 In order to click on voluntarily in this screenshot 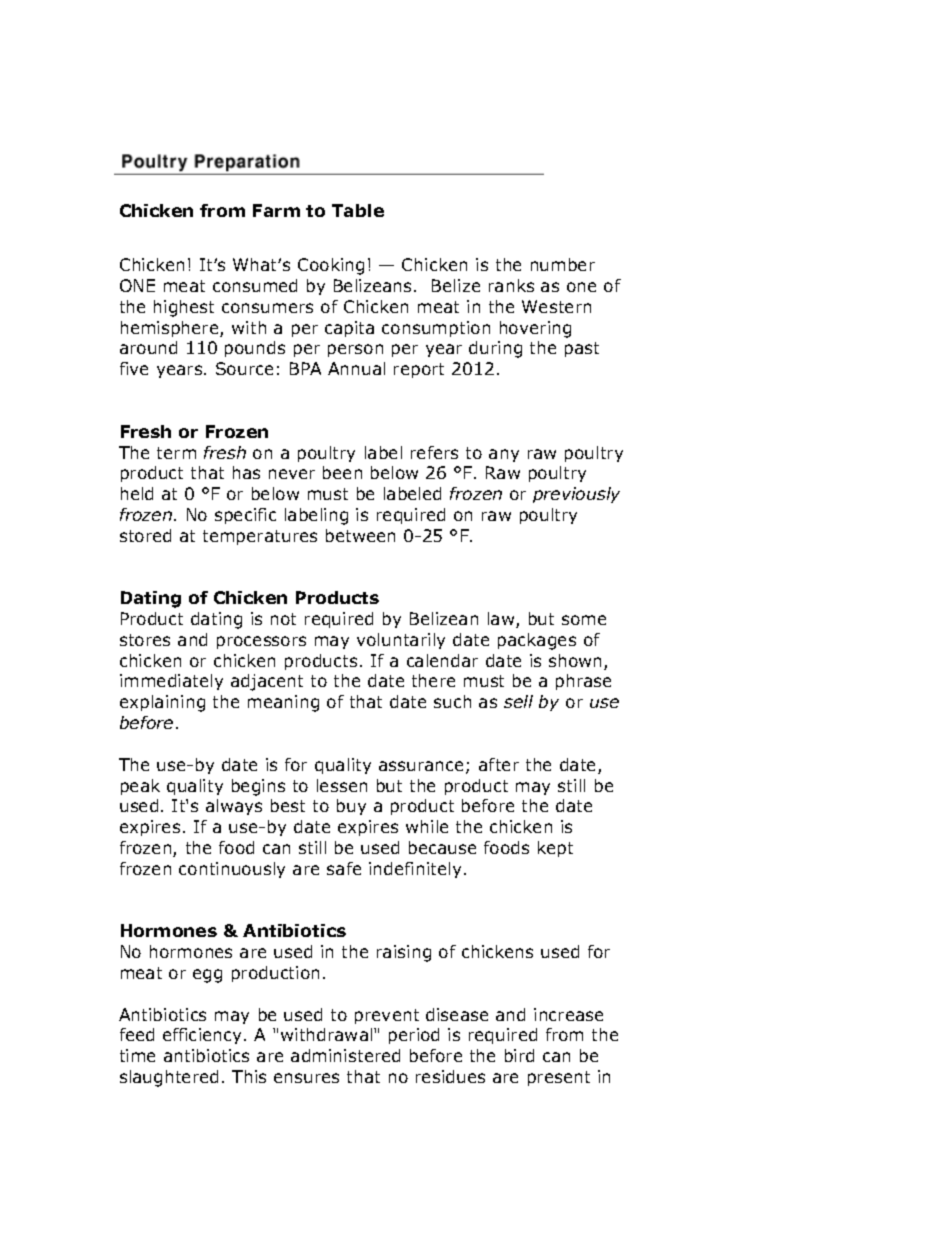, I will do `click(401, 641)`.
